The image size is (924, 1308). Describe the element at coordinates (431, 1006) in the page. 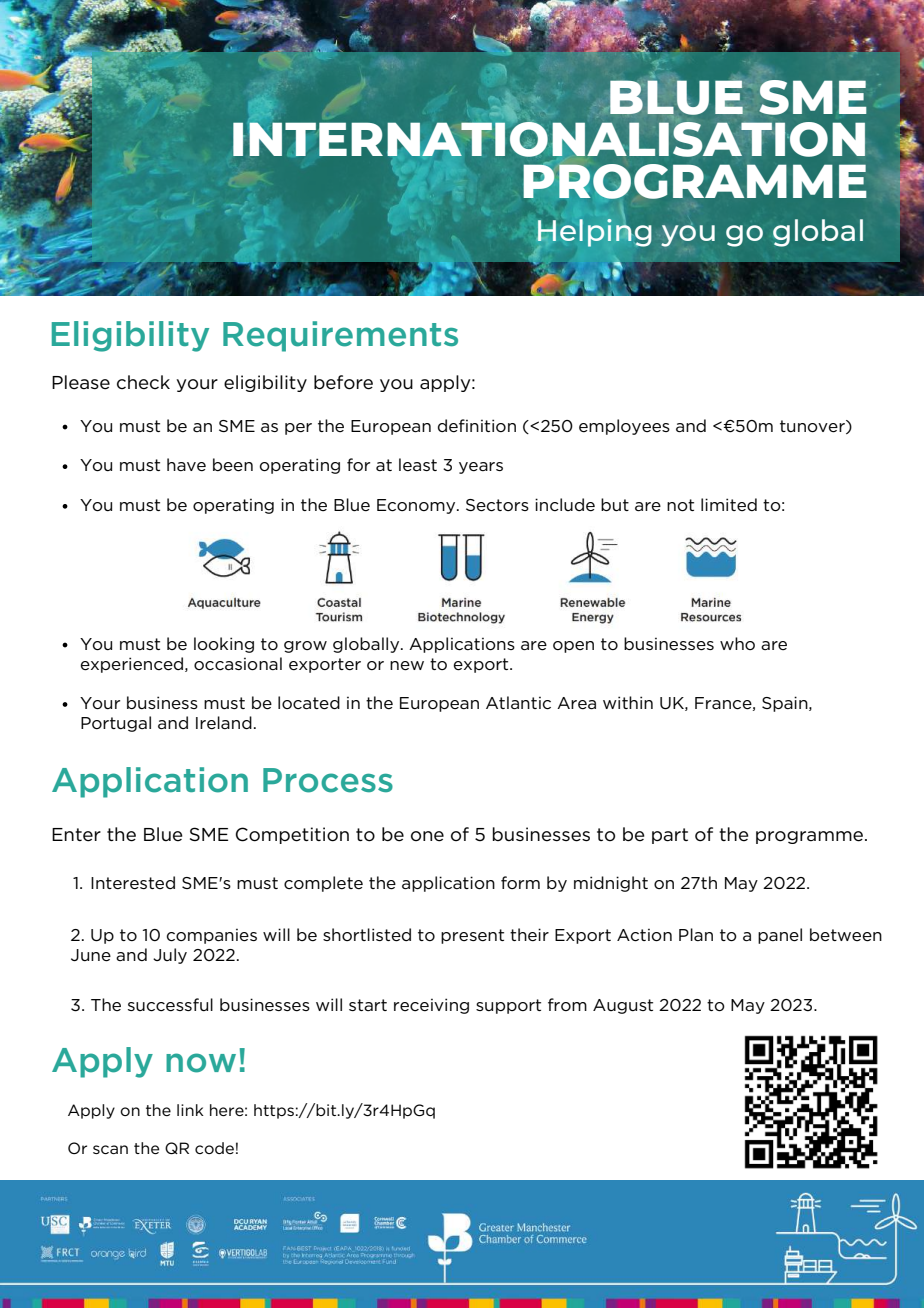

I see `receiving` at that location.
